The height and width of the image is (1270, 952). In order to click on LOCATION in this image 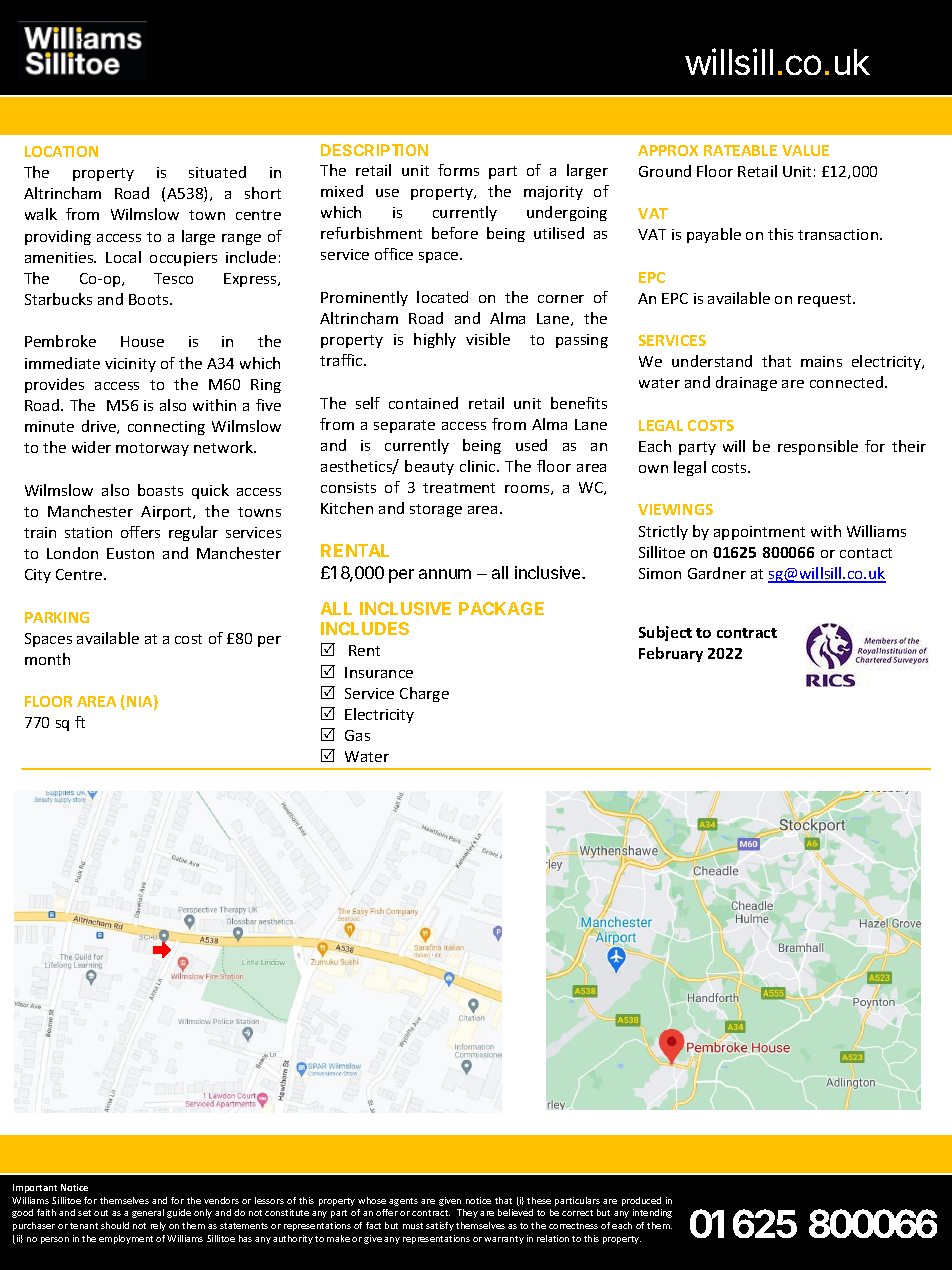, I will do `click(61, 151)`.
